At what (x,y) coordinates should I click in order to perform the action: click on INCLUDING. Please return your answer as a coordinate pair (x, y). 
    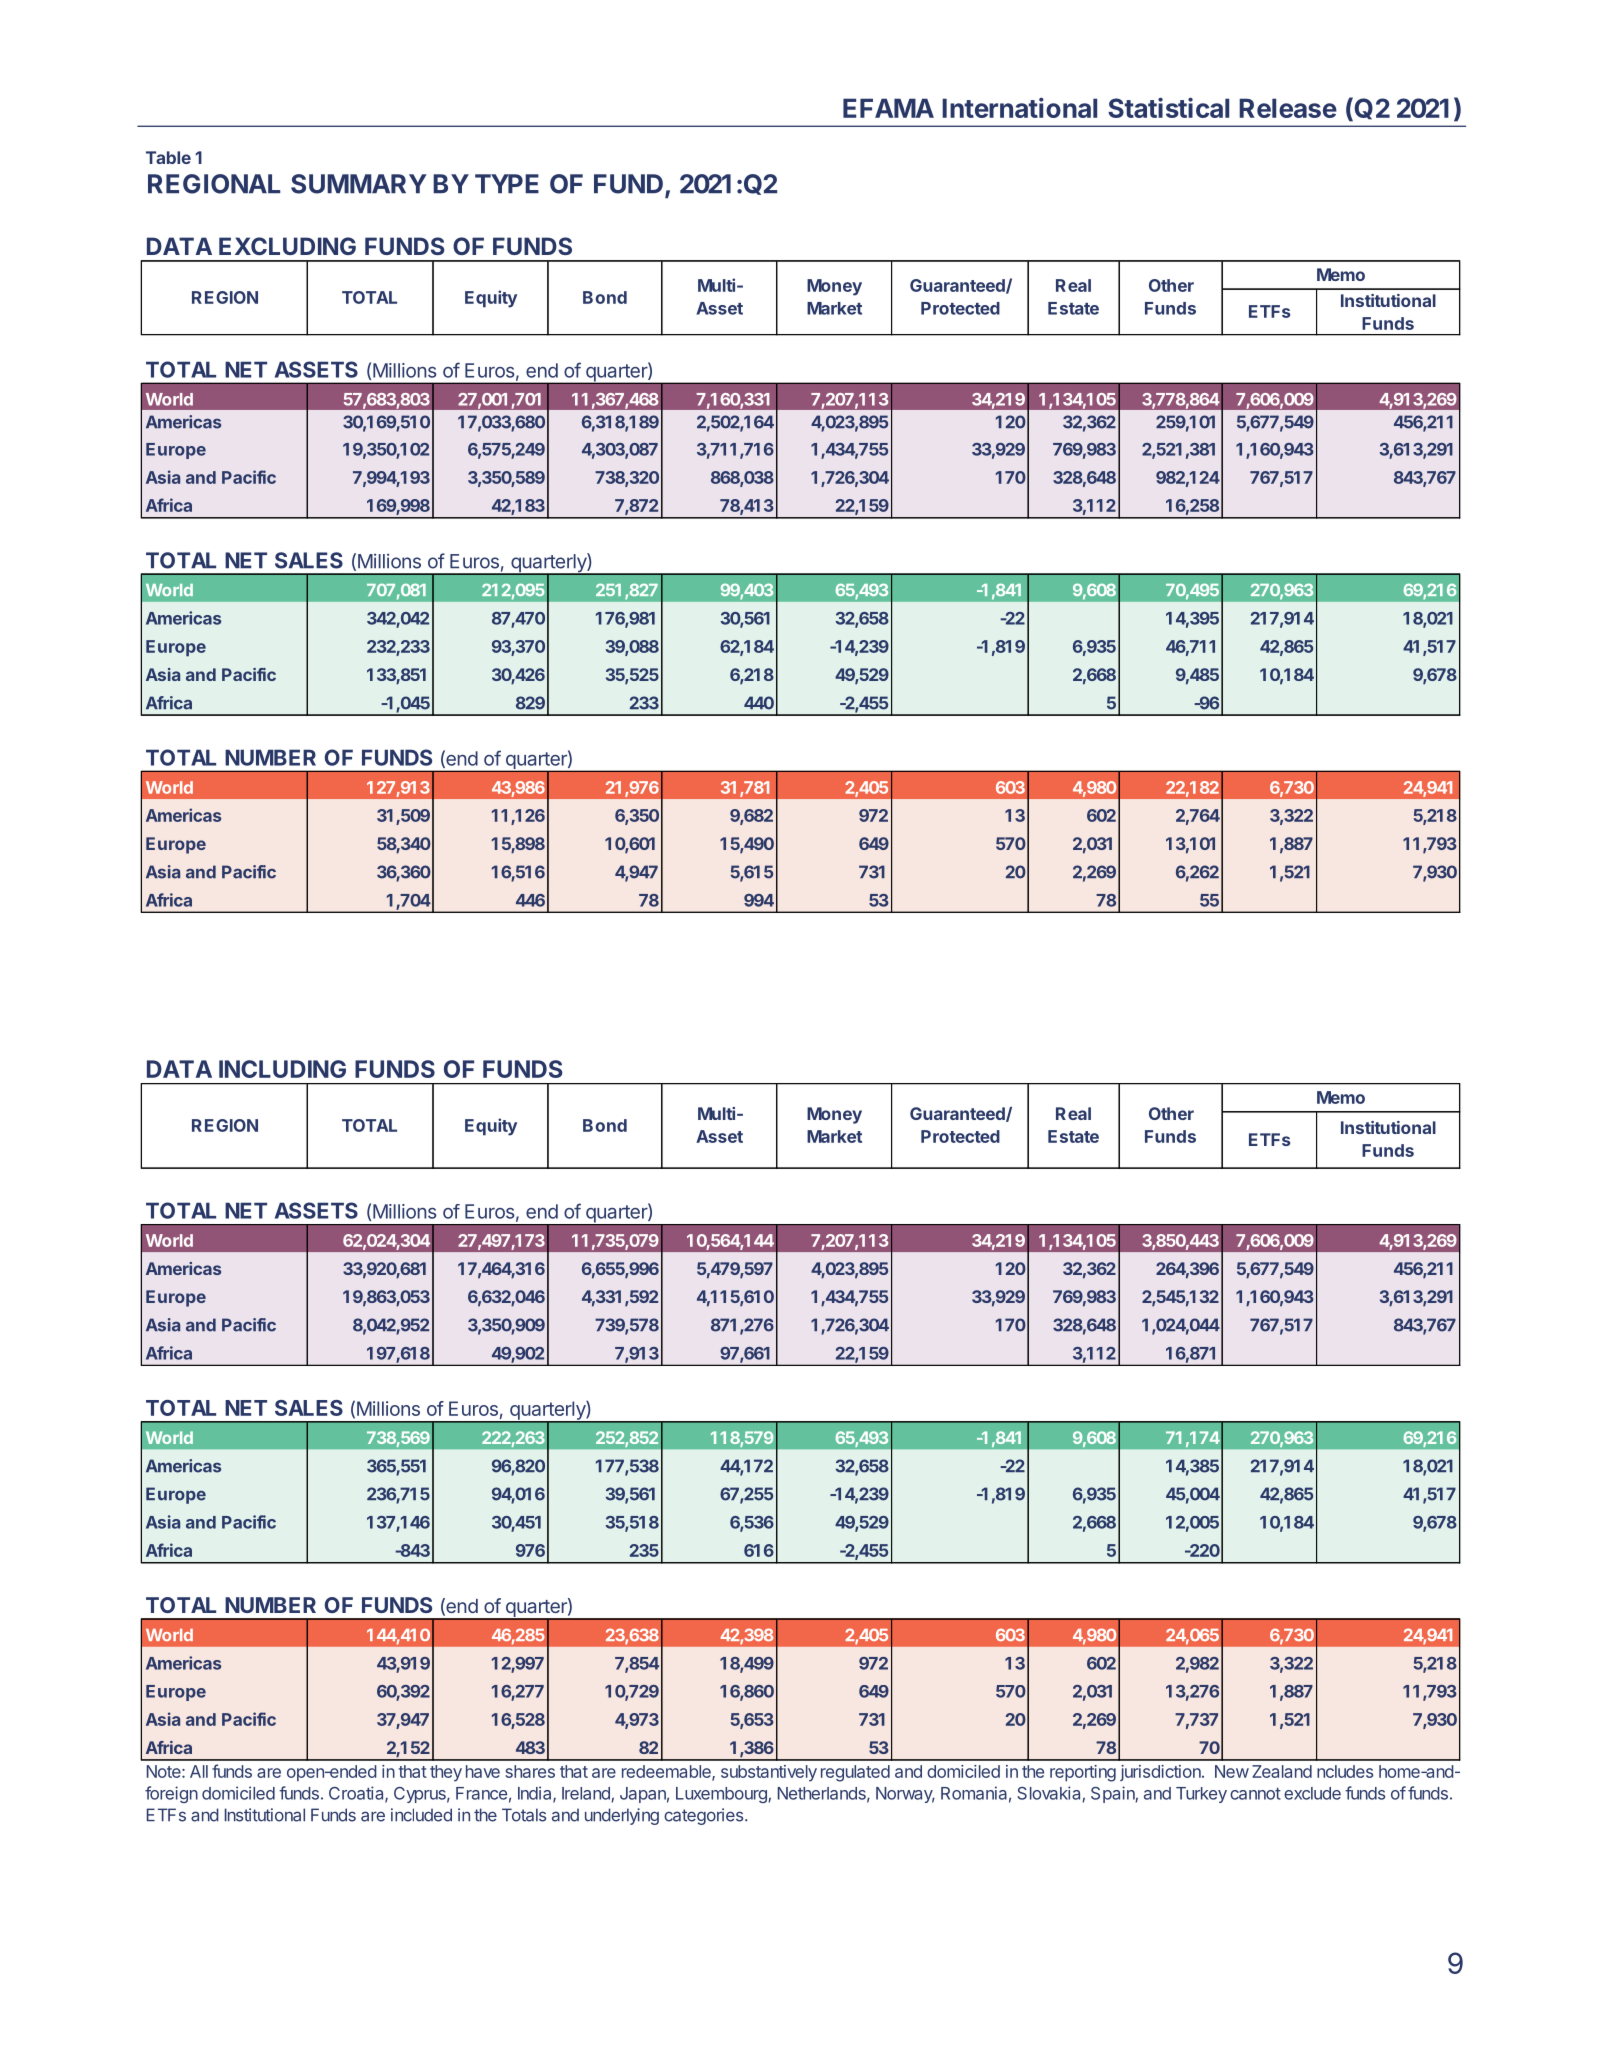
    Looking at the image, I should click on (282, 1069).
